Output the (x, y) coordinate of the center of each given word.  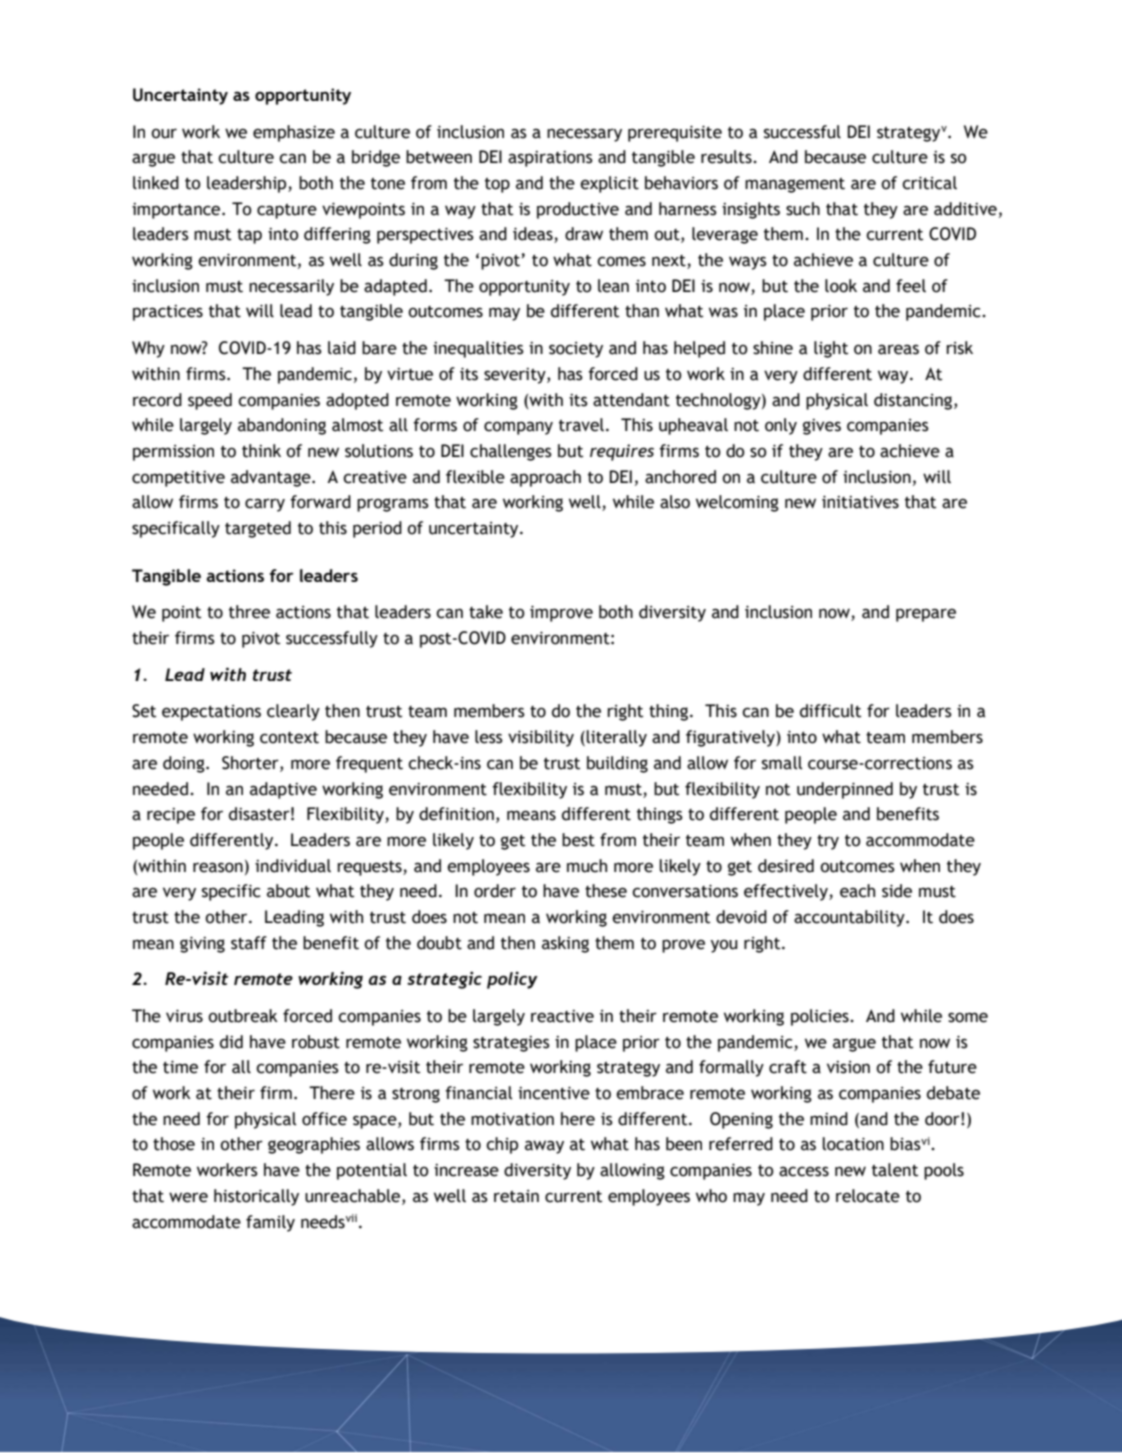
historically (256, 1197)
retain (516, 1196)
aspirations (550, 159)
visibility (541, 738)
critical (929, 183)
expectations (211, 713)
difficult (830, 711)
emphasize (294, 133)
